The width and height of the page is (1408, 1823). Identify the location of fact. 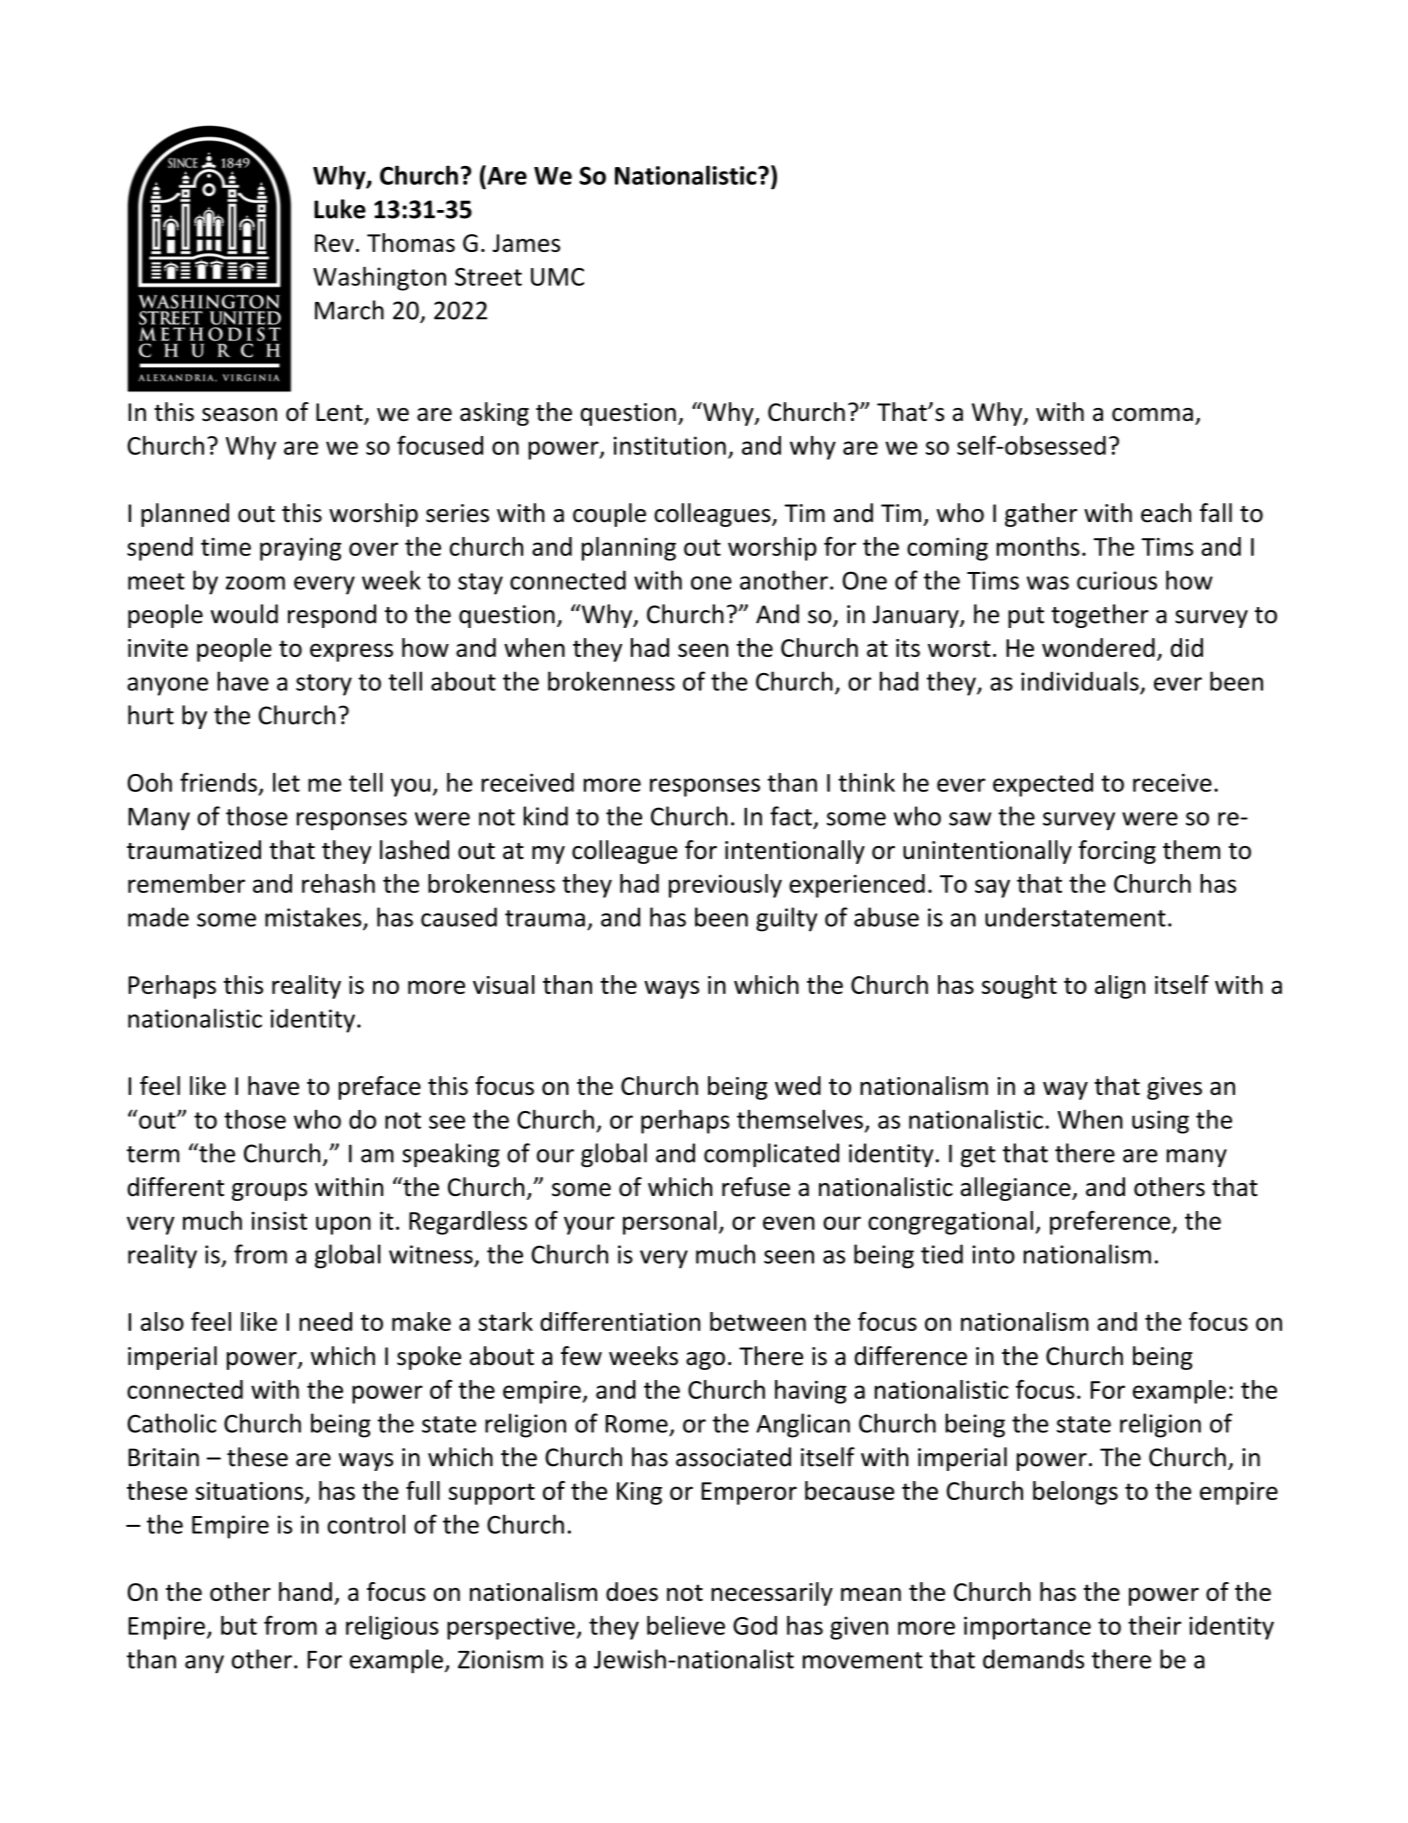
(791, 816).
